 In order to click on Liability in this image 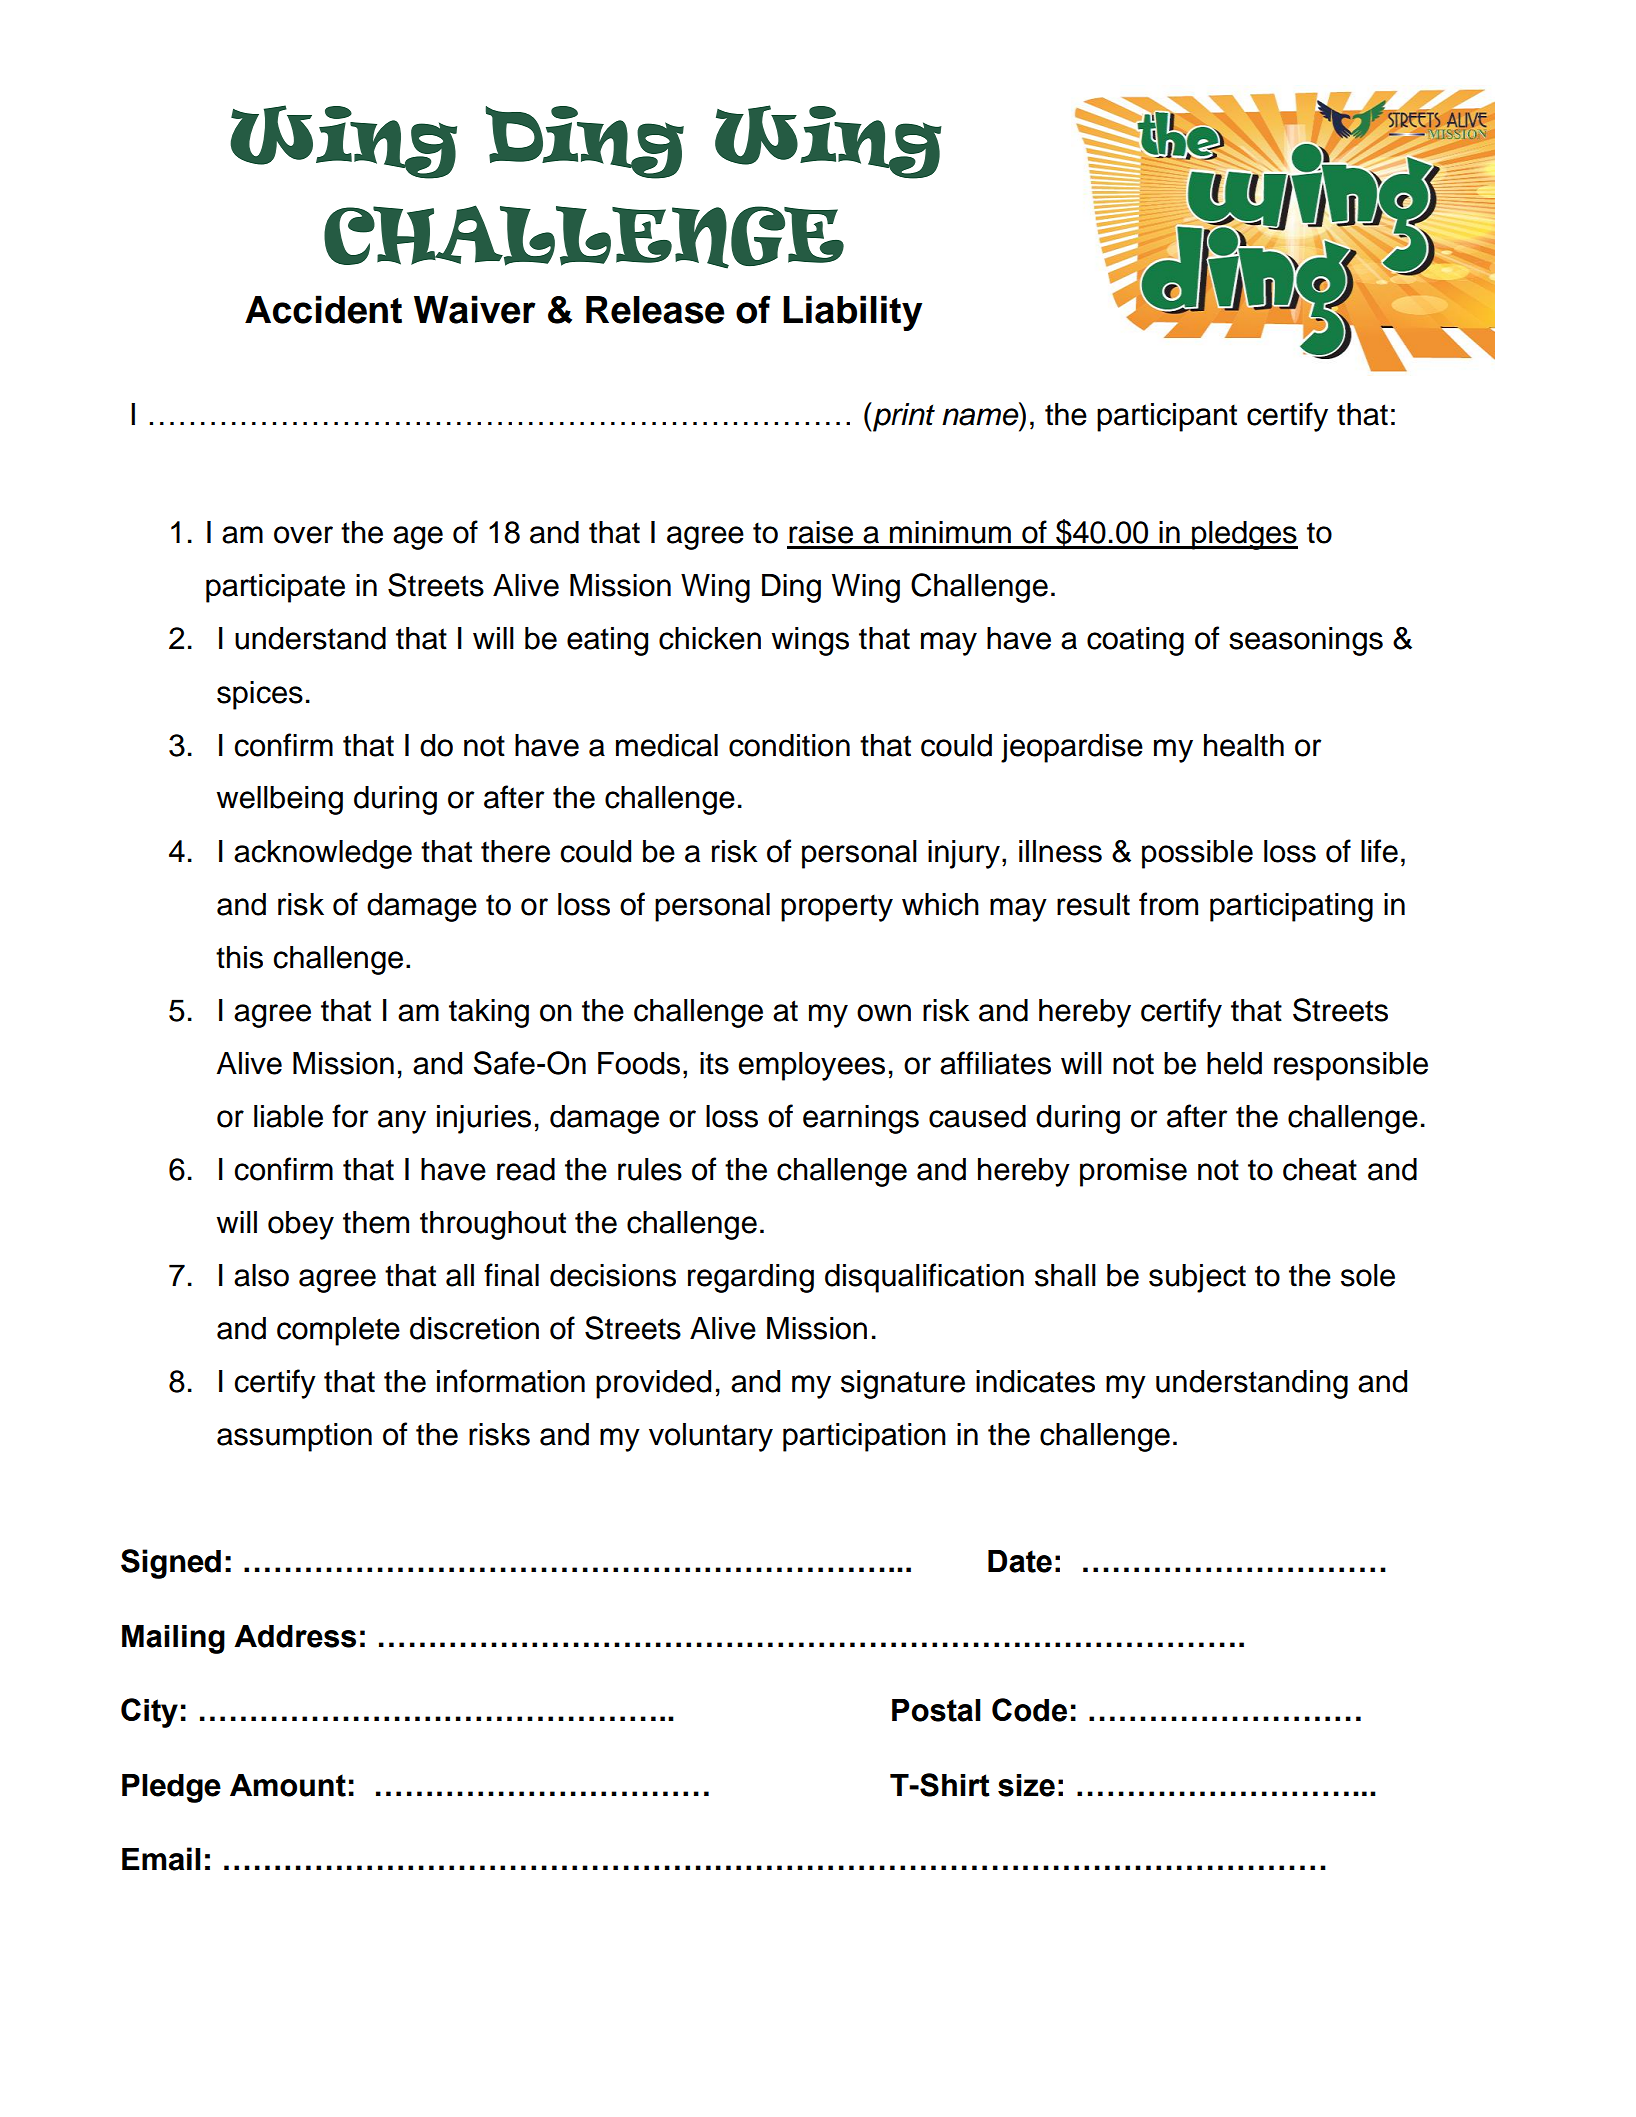, I will do `click(852, 313)`.
